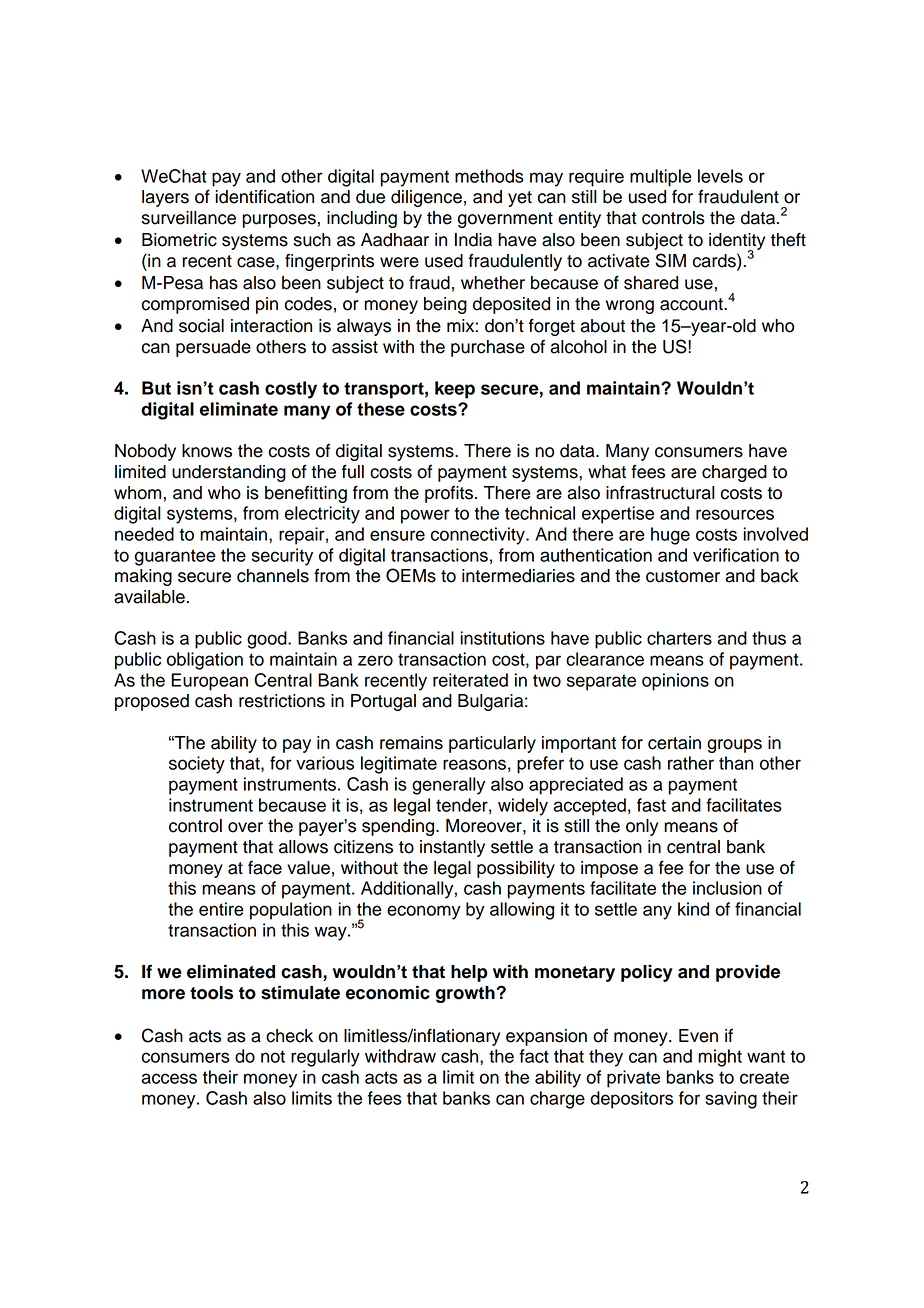 Image resolution: width=924 pixels, height=1308 pixels. I want to click on levels, so click(720, 176).
